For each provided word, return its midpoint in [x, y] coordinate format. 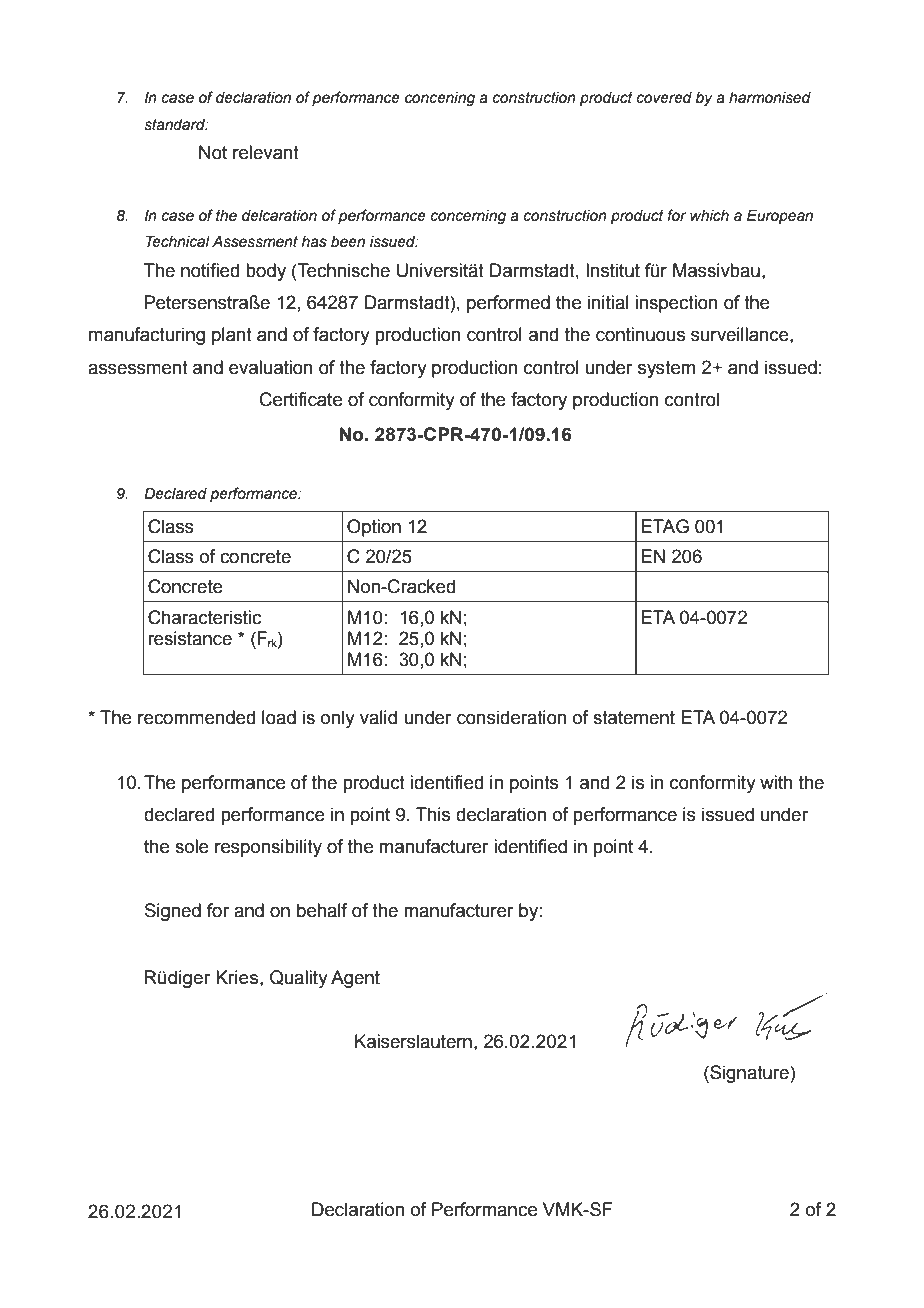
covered [664, 98]
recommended [196, 717]
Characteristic [204, 617]
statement [634, 718]
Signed [173, 912]
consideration [512, 717]
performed [508, 304]
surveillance [741, 334]
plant [232, 336]
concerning [468, 217]
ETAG [665, 526]
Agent [355, 979]
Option [374, 528]
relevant [266, 152]
